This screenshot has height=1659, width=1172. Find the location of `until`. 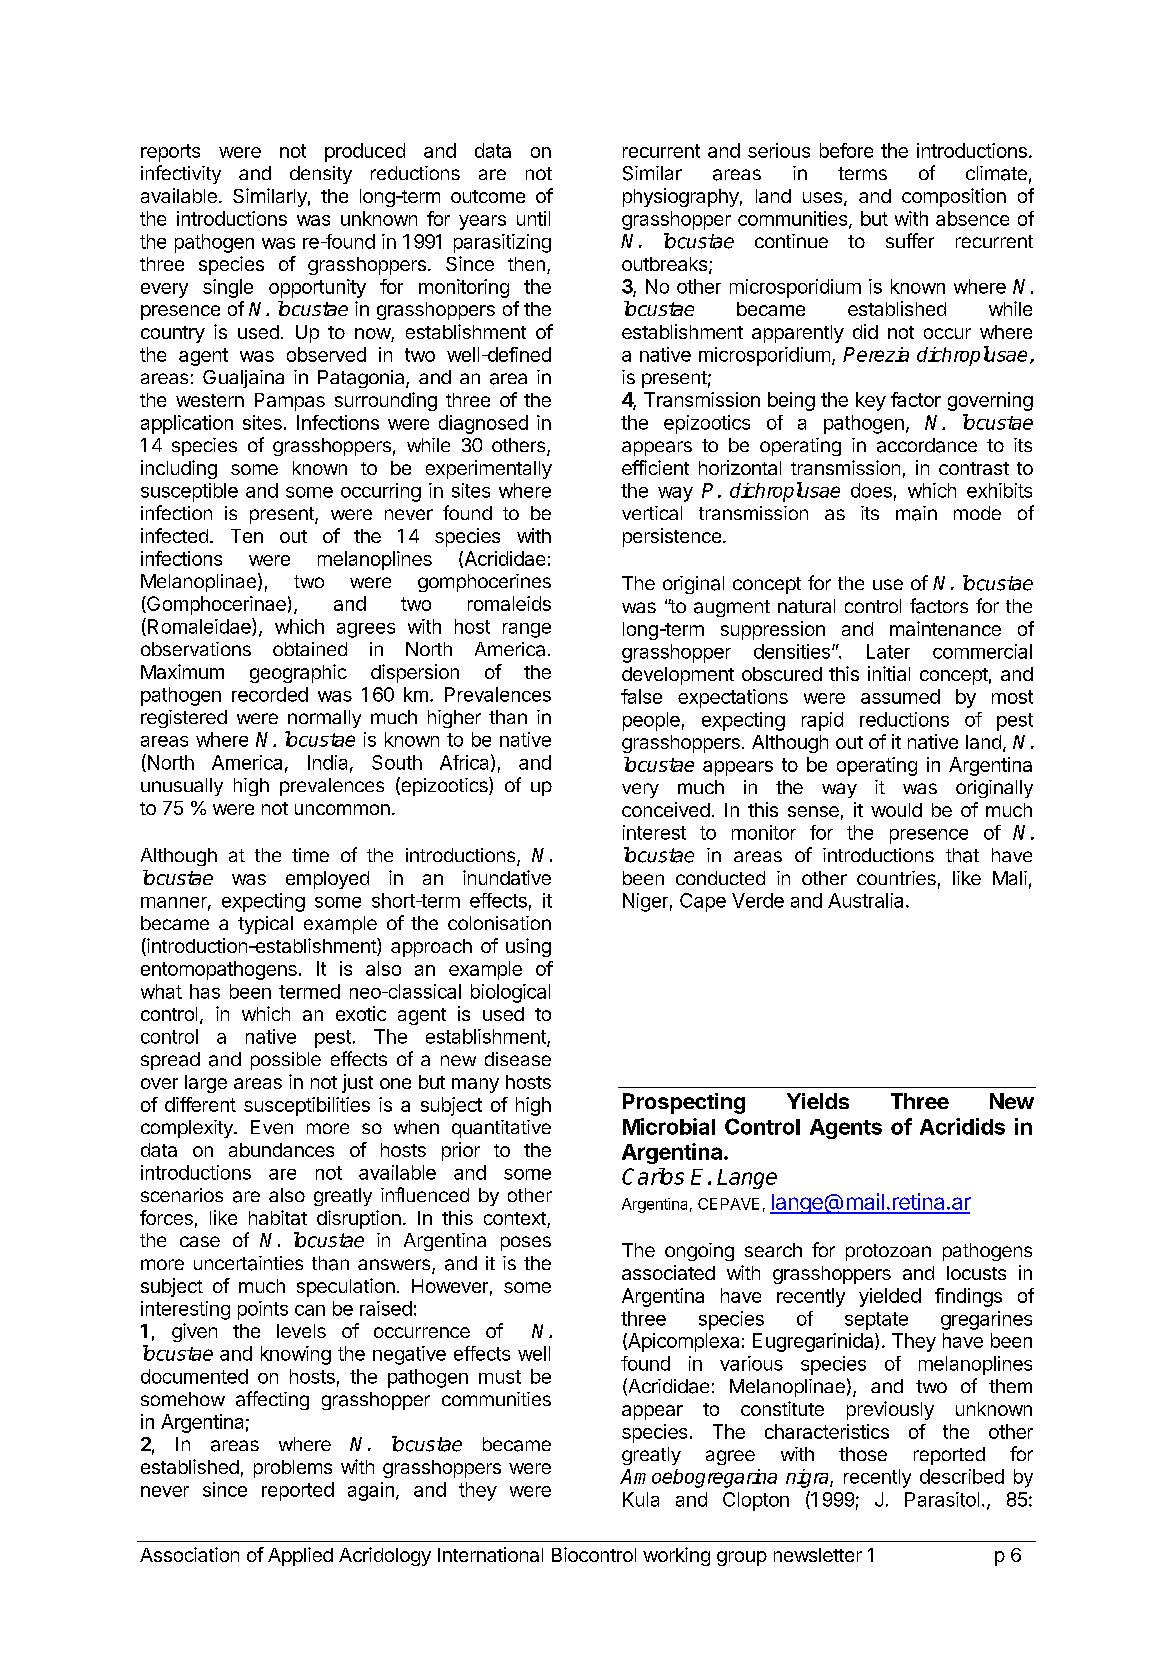

until is located at coordinates (533, 218).
